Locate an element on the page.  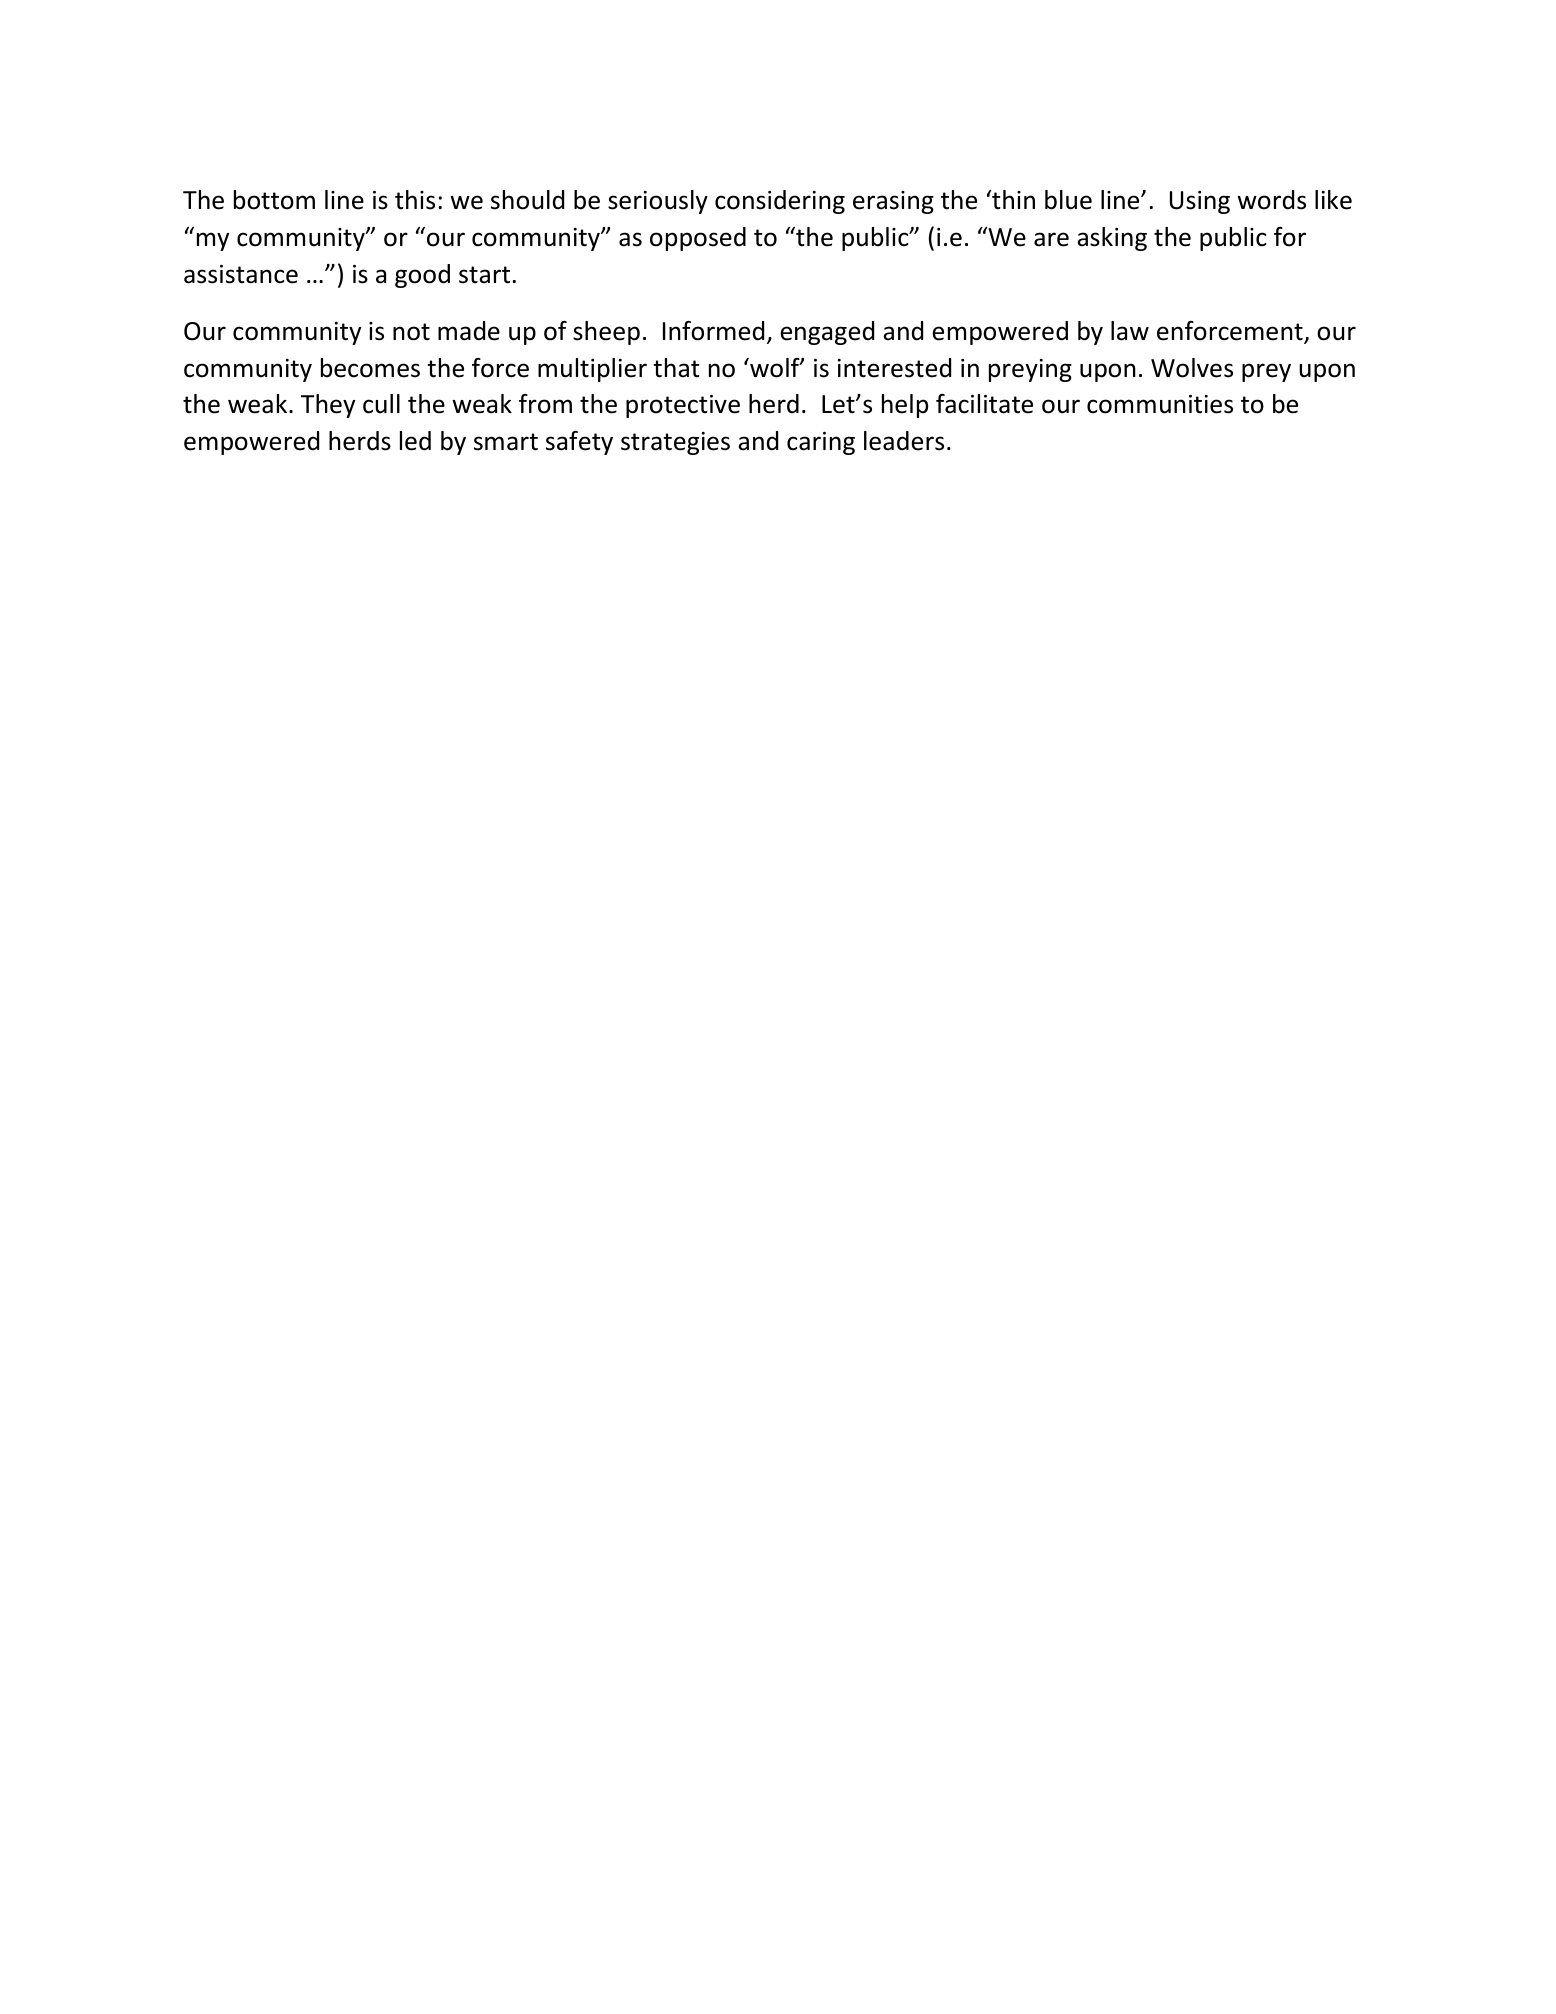
Using is located at coordinates (1200, 202).
